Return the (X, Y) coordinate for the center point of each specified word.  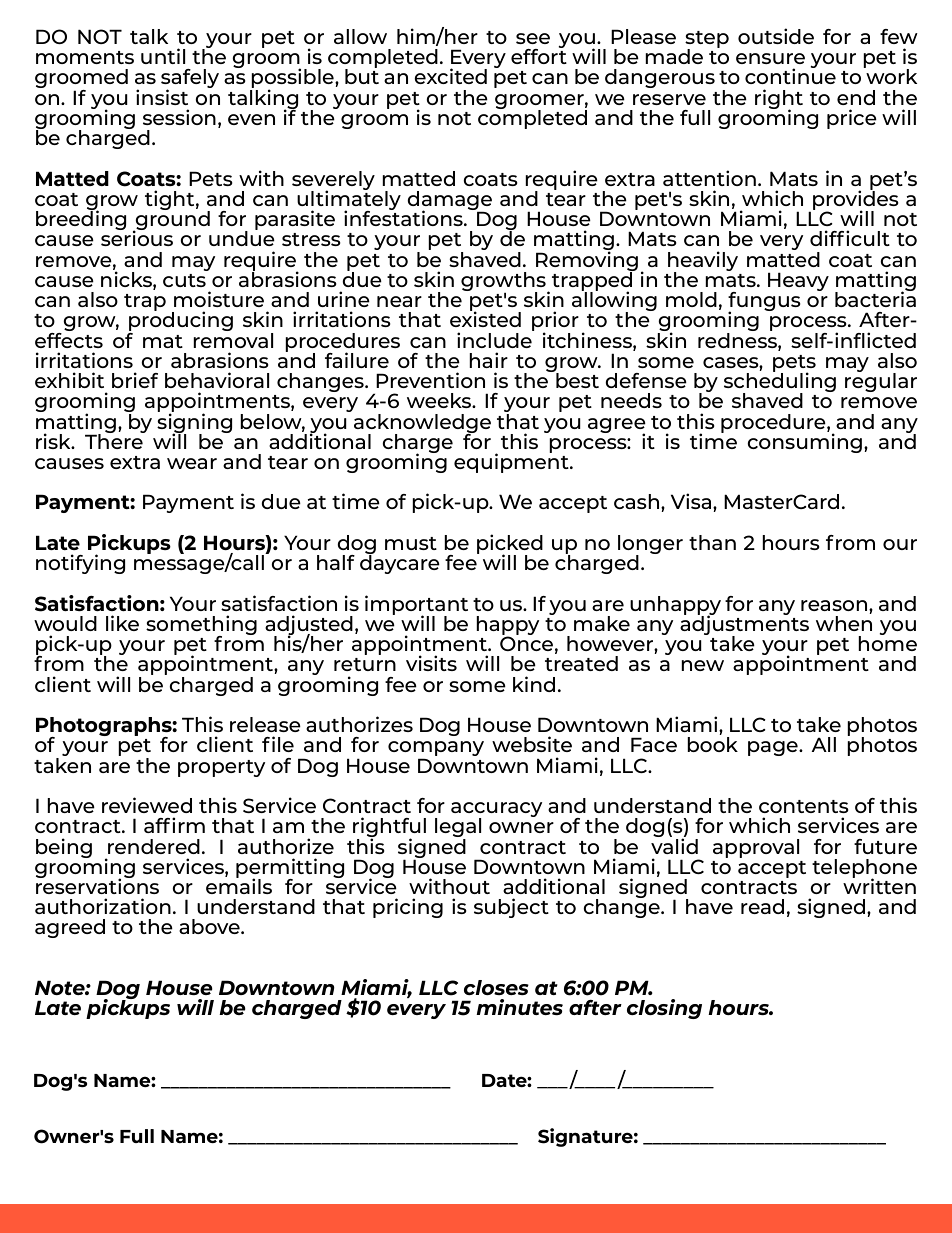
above (210, 926)
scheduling (780, 382)
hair (488, 360)
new (702, 665)
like (122, 623)
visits (431, 663)
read (762, 906)
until (163, 56)
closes (496, 987)
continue (790, 75)
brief (135, 380)
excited (450, 76)
